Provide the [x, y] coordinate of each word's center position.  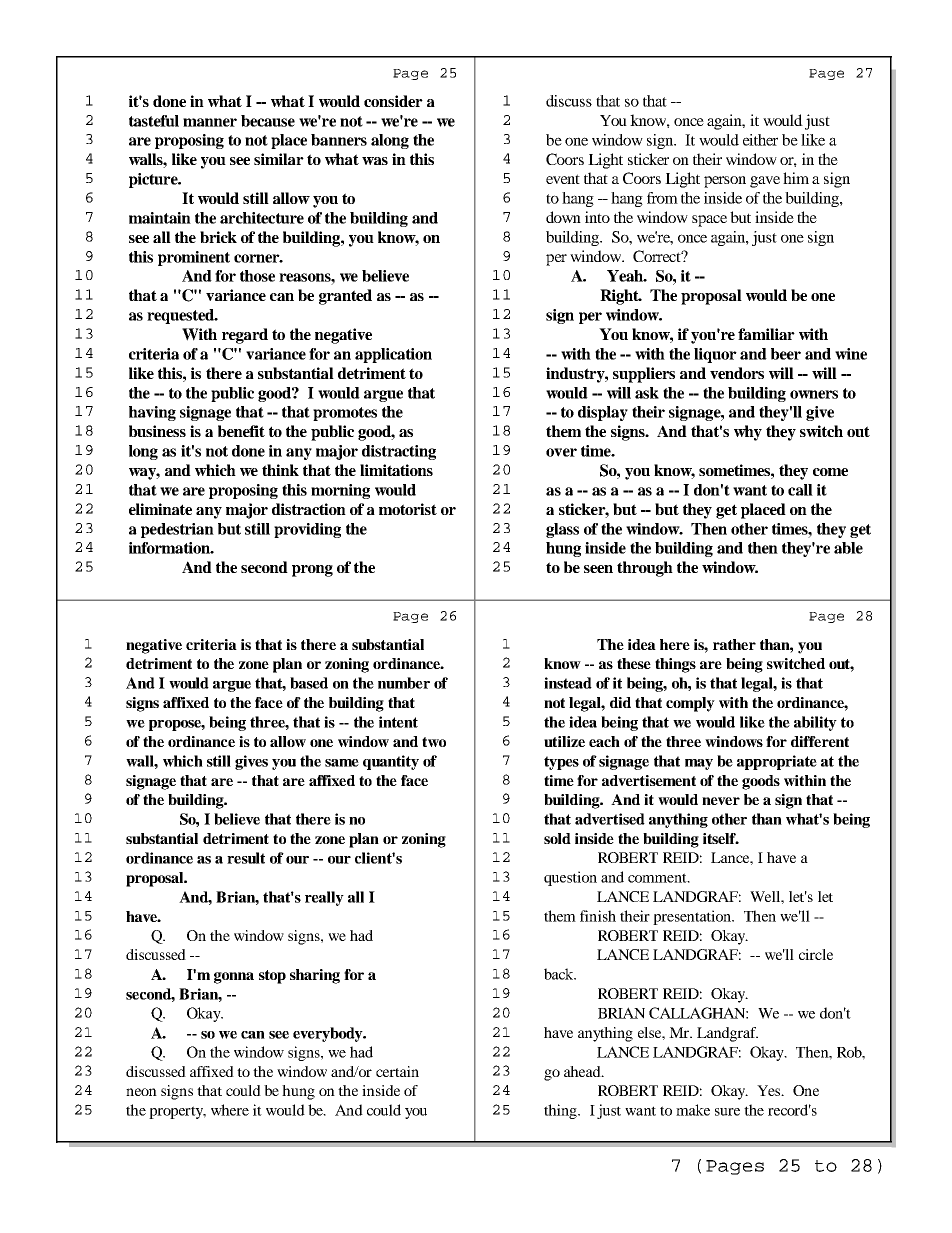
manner [210, 122]
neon [141, 1092]
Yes [770, 1090]
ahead [583, 1071]
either [760, 140]
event [563, 179]
